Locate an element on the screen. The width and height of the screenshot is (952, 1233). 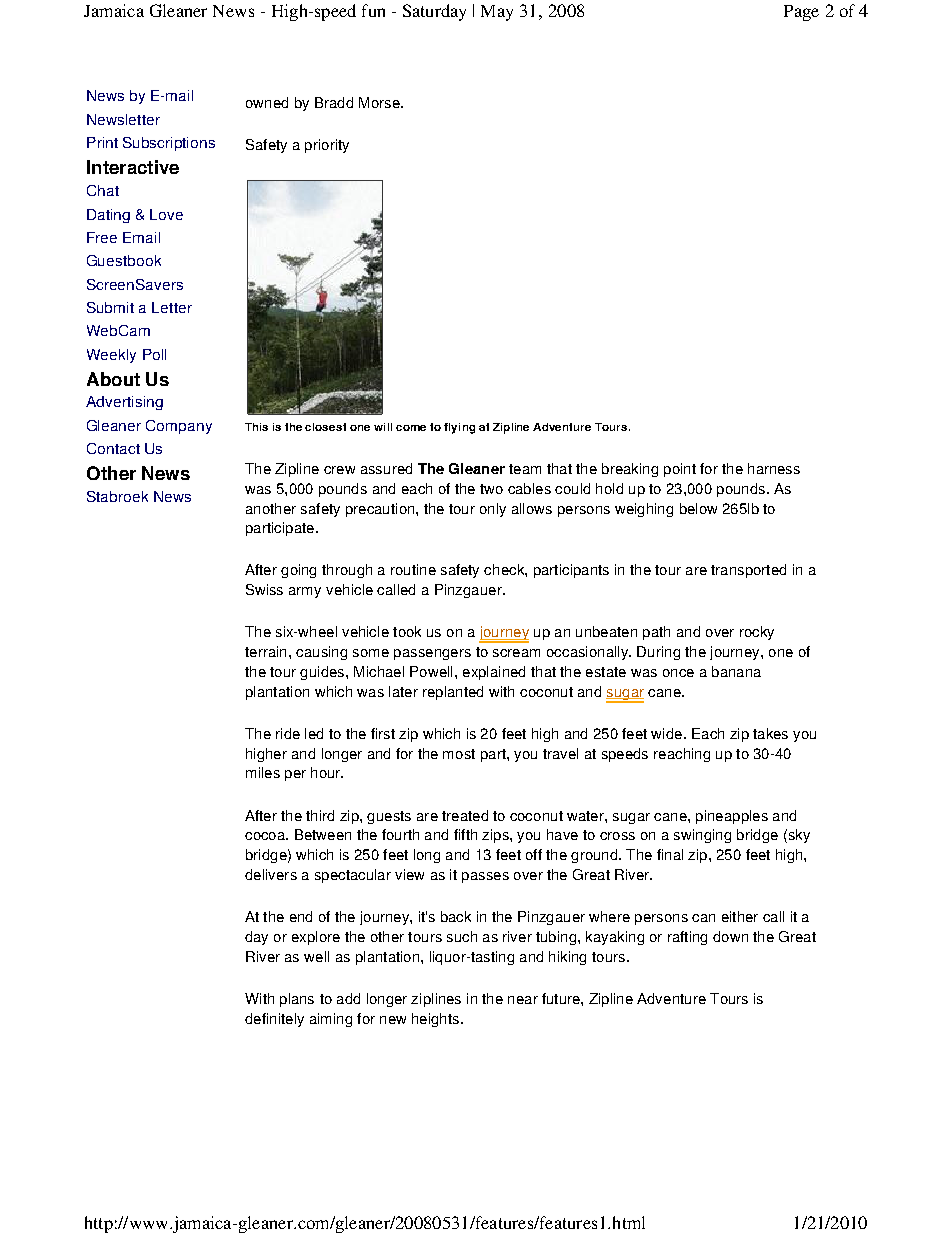
pineapples is located at coordinates (732, 817).
